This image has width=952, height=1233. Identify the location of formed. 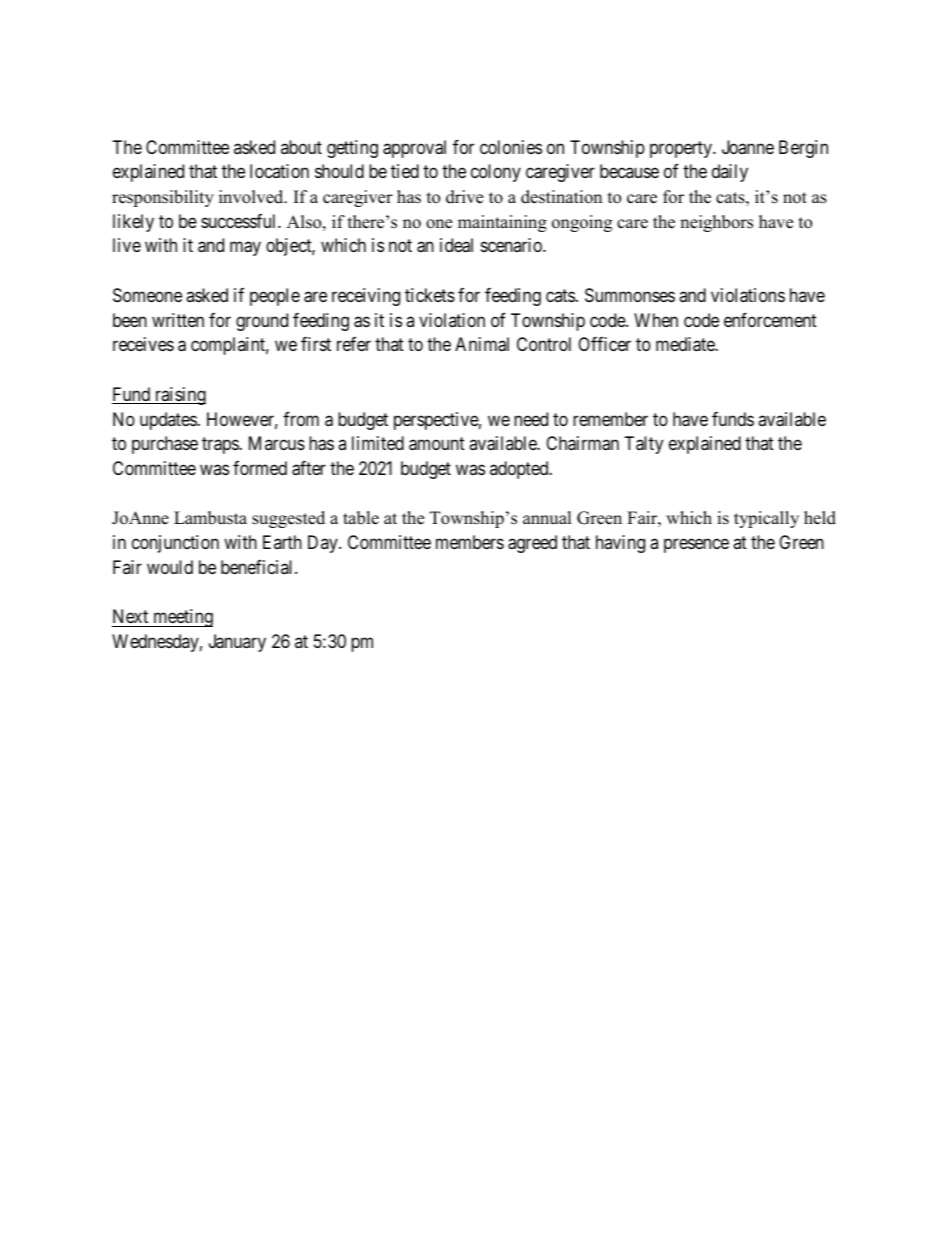
(260, 468).
